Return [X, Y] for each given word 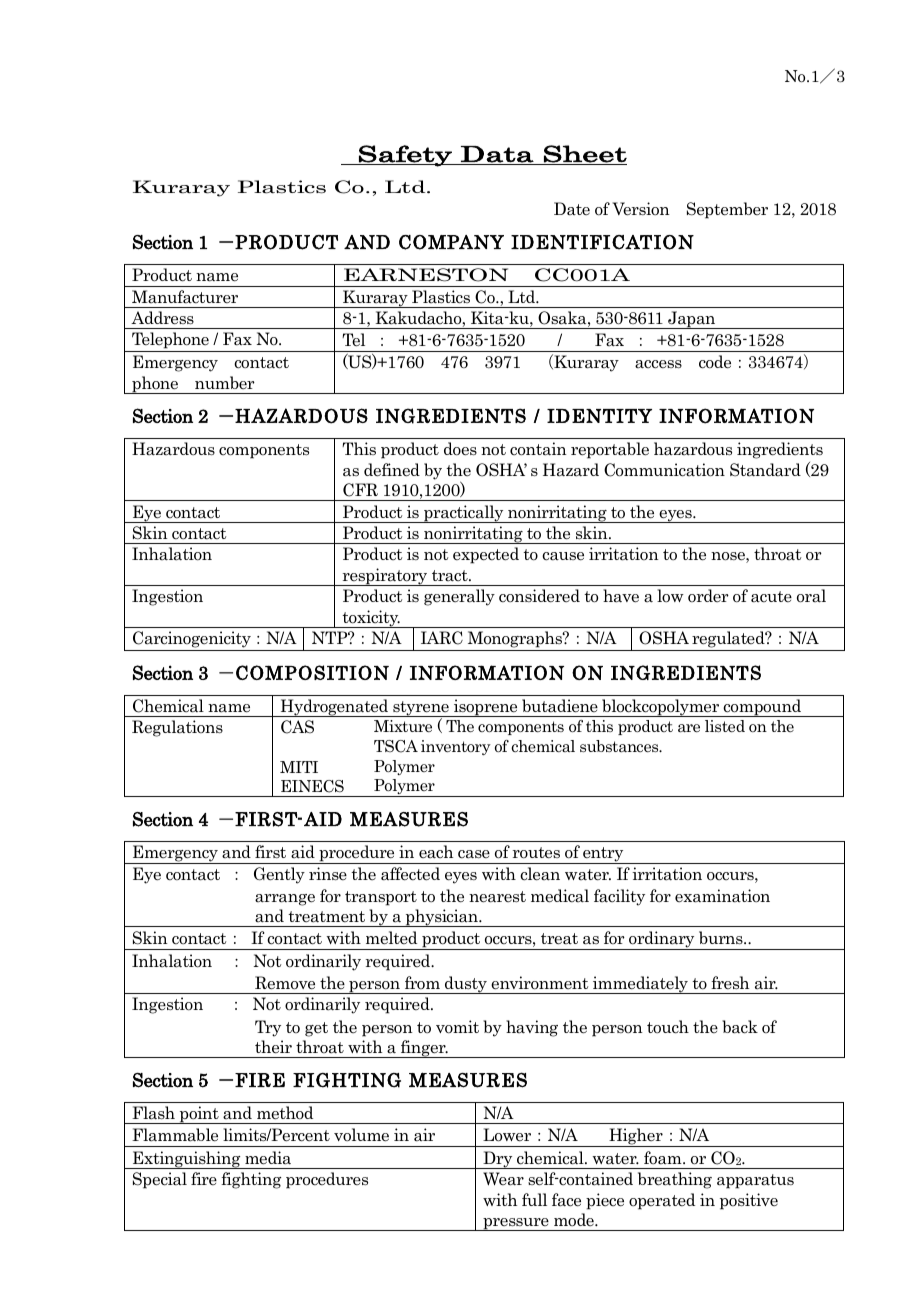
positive [749, 1201]
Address [162, 318]
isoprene [486, 708]
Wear [503, 1179]
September [727, 210]
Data [497, 155]
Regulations [177, 728]
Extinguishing [187, 1160]
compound [762, 708]
